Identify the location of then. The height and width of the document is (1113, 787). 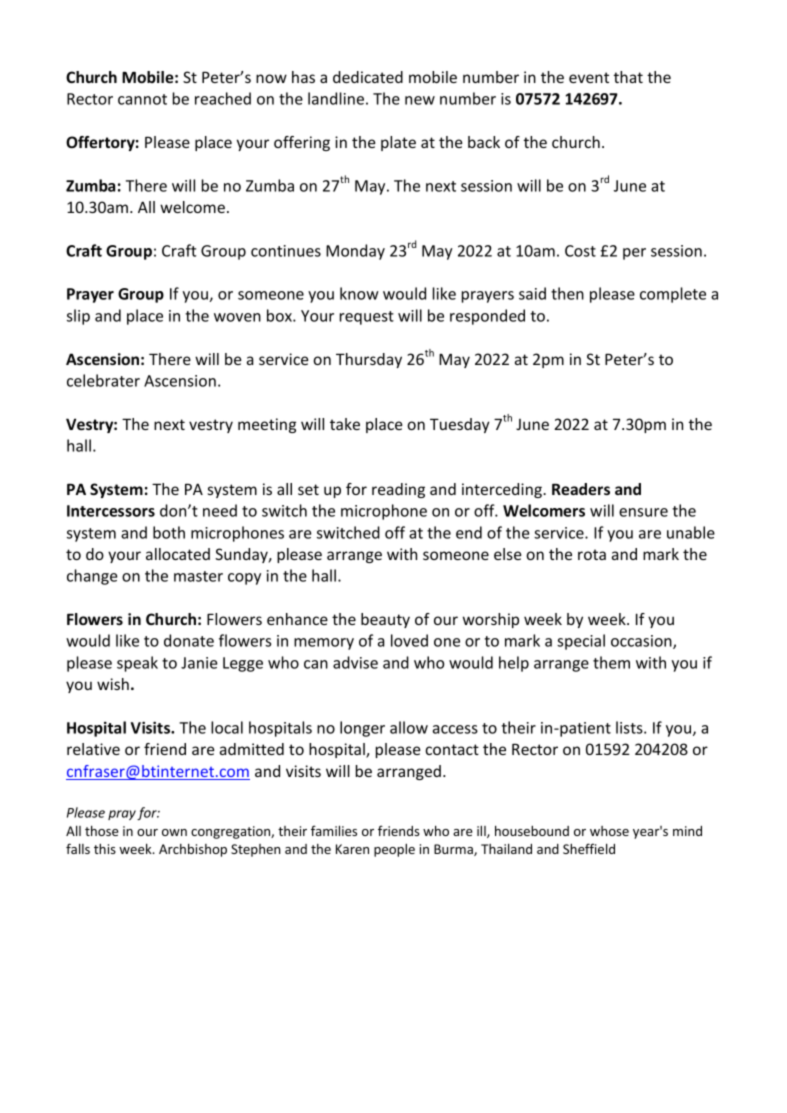
(567, 293).
